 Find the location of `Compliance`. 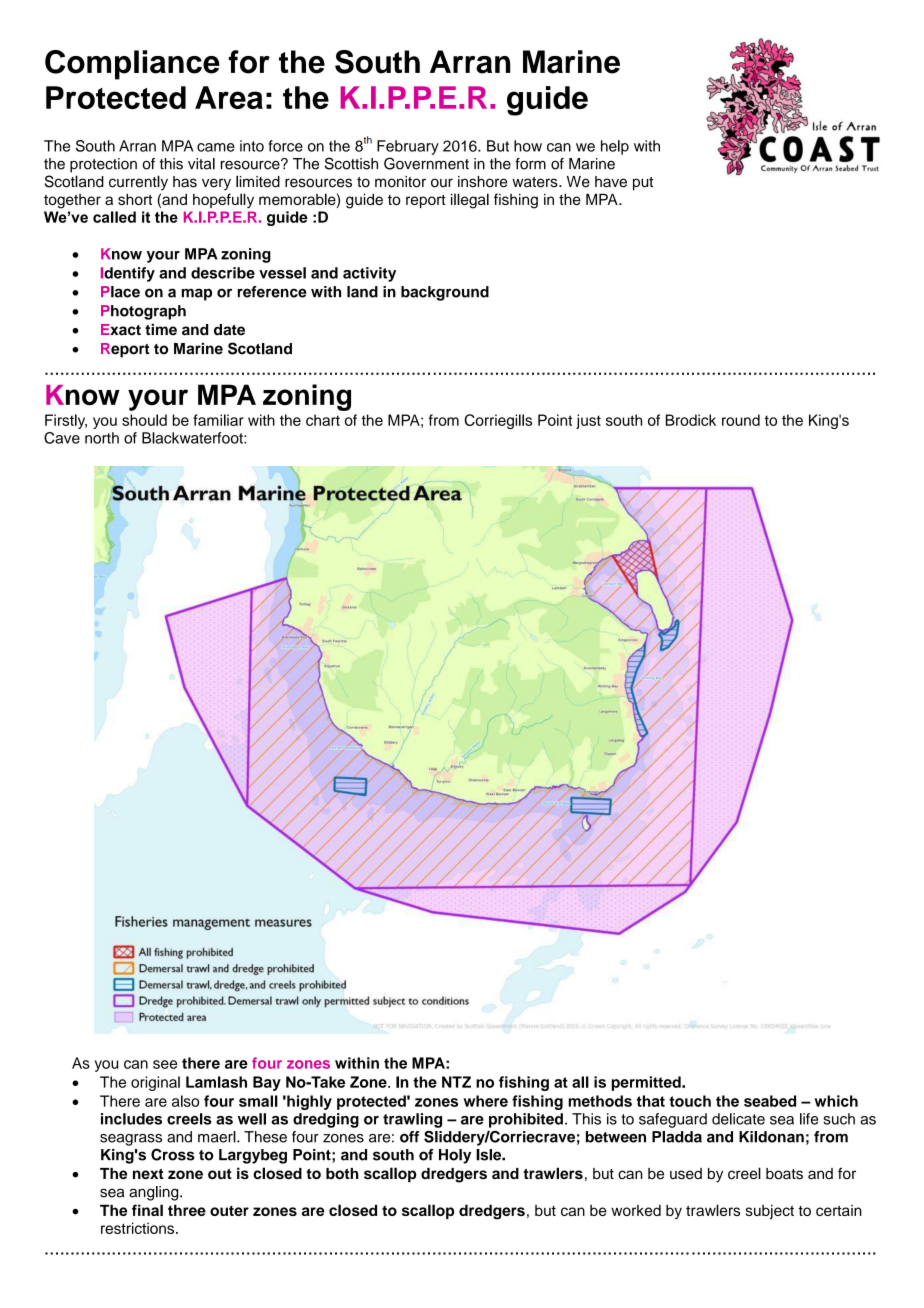

Compliance is located at coordinates (132, 65).
